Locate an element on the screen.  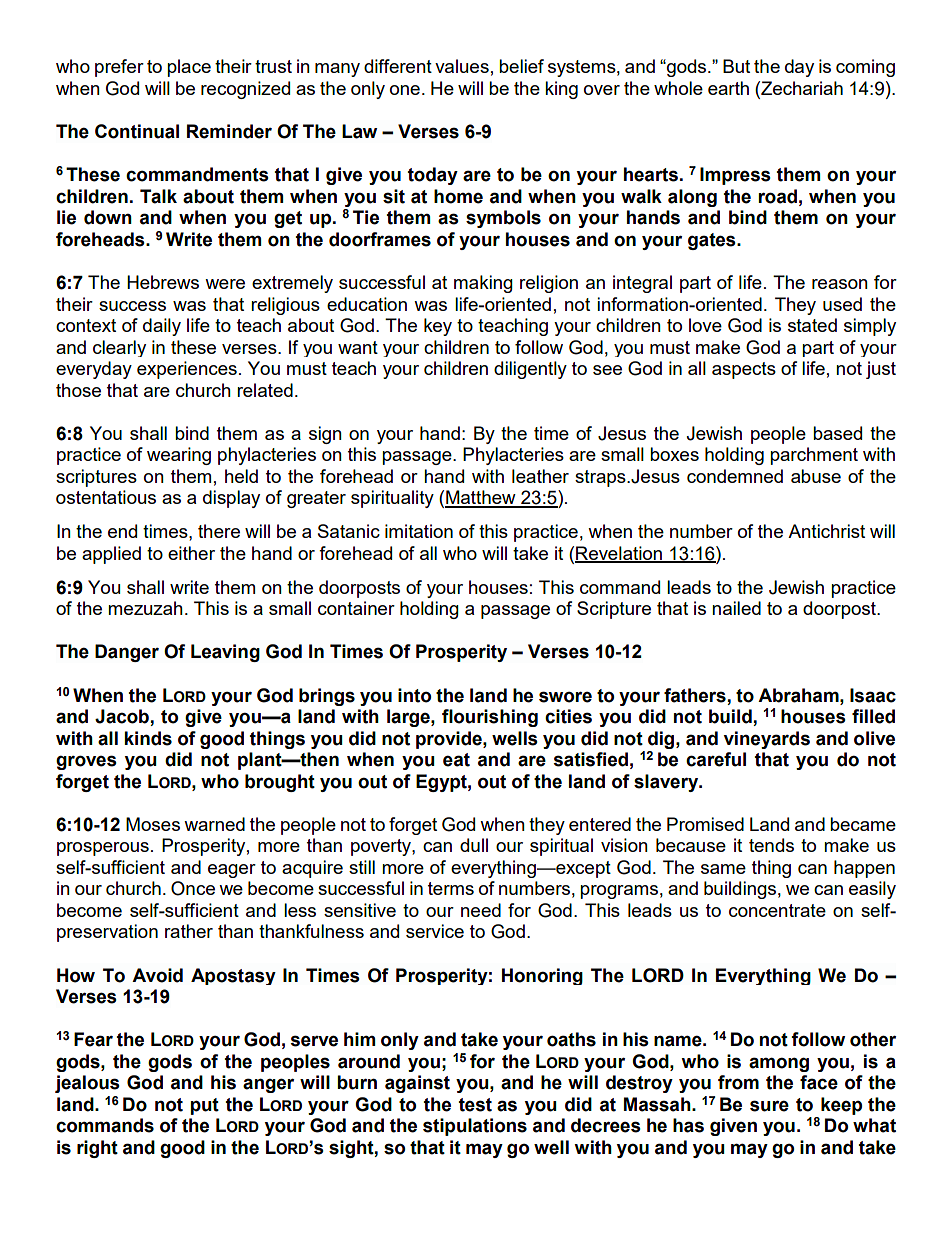
key is located at coordinates (438, 327).
